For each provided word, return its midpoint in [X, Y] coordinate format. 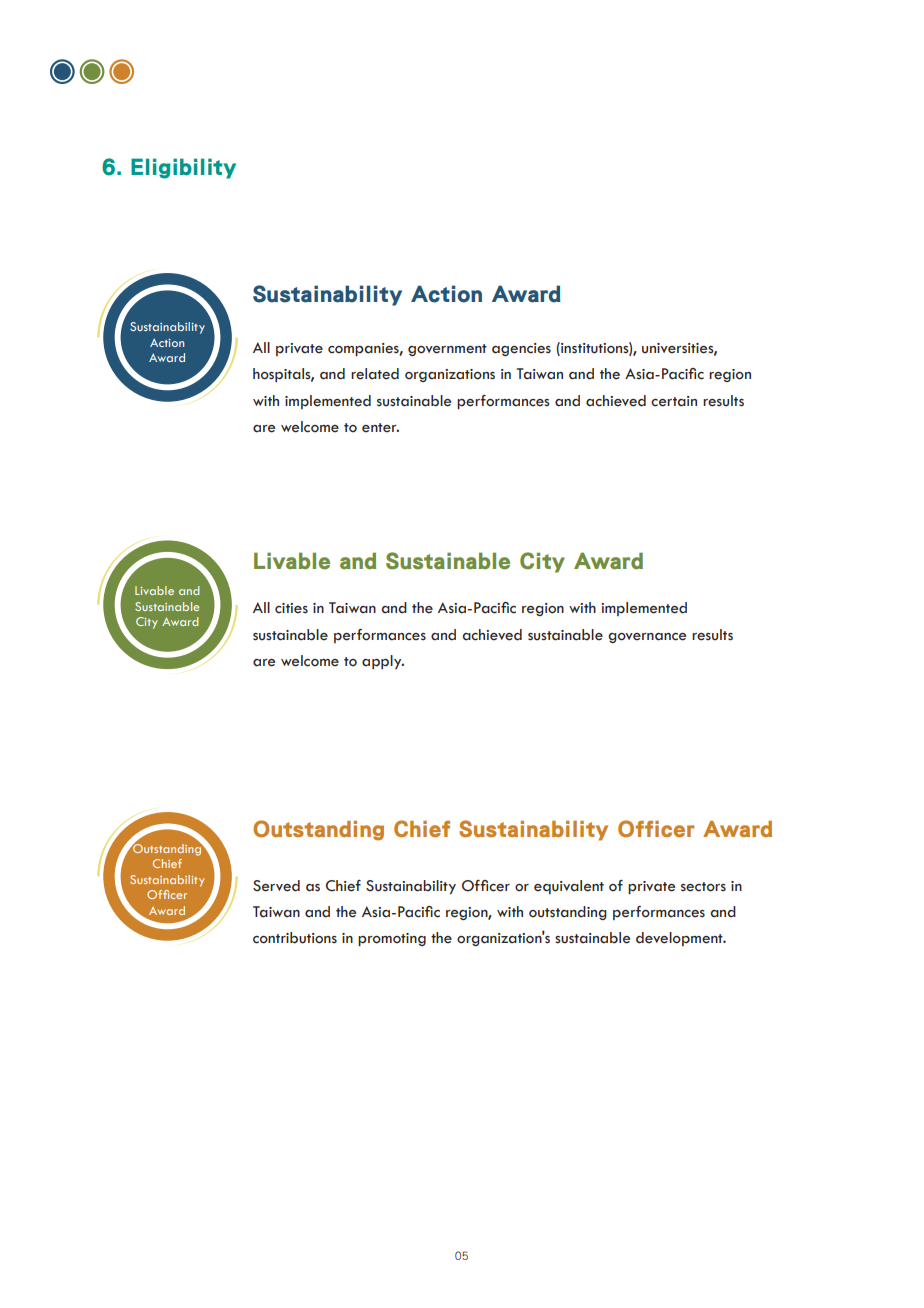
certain [674, 401]
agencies [521, 349]
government [447, 350]
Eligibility [183, 168]
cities [291, 608]
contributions [295, 938]
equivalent [569, 887]
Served [276, 886]
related [375, 374]
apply [383, 662]
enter [380, 428]
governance [647, 638]
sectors [703, 887]
